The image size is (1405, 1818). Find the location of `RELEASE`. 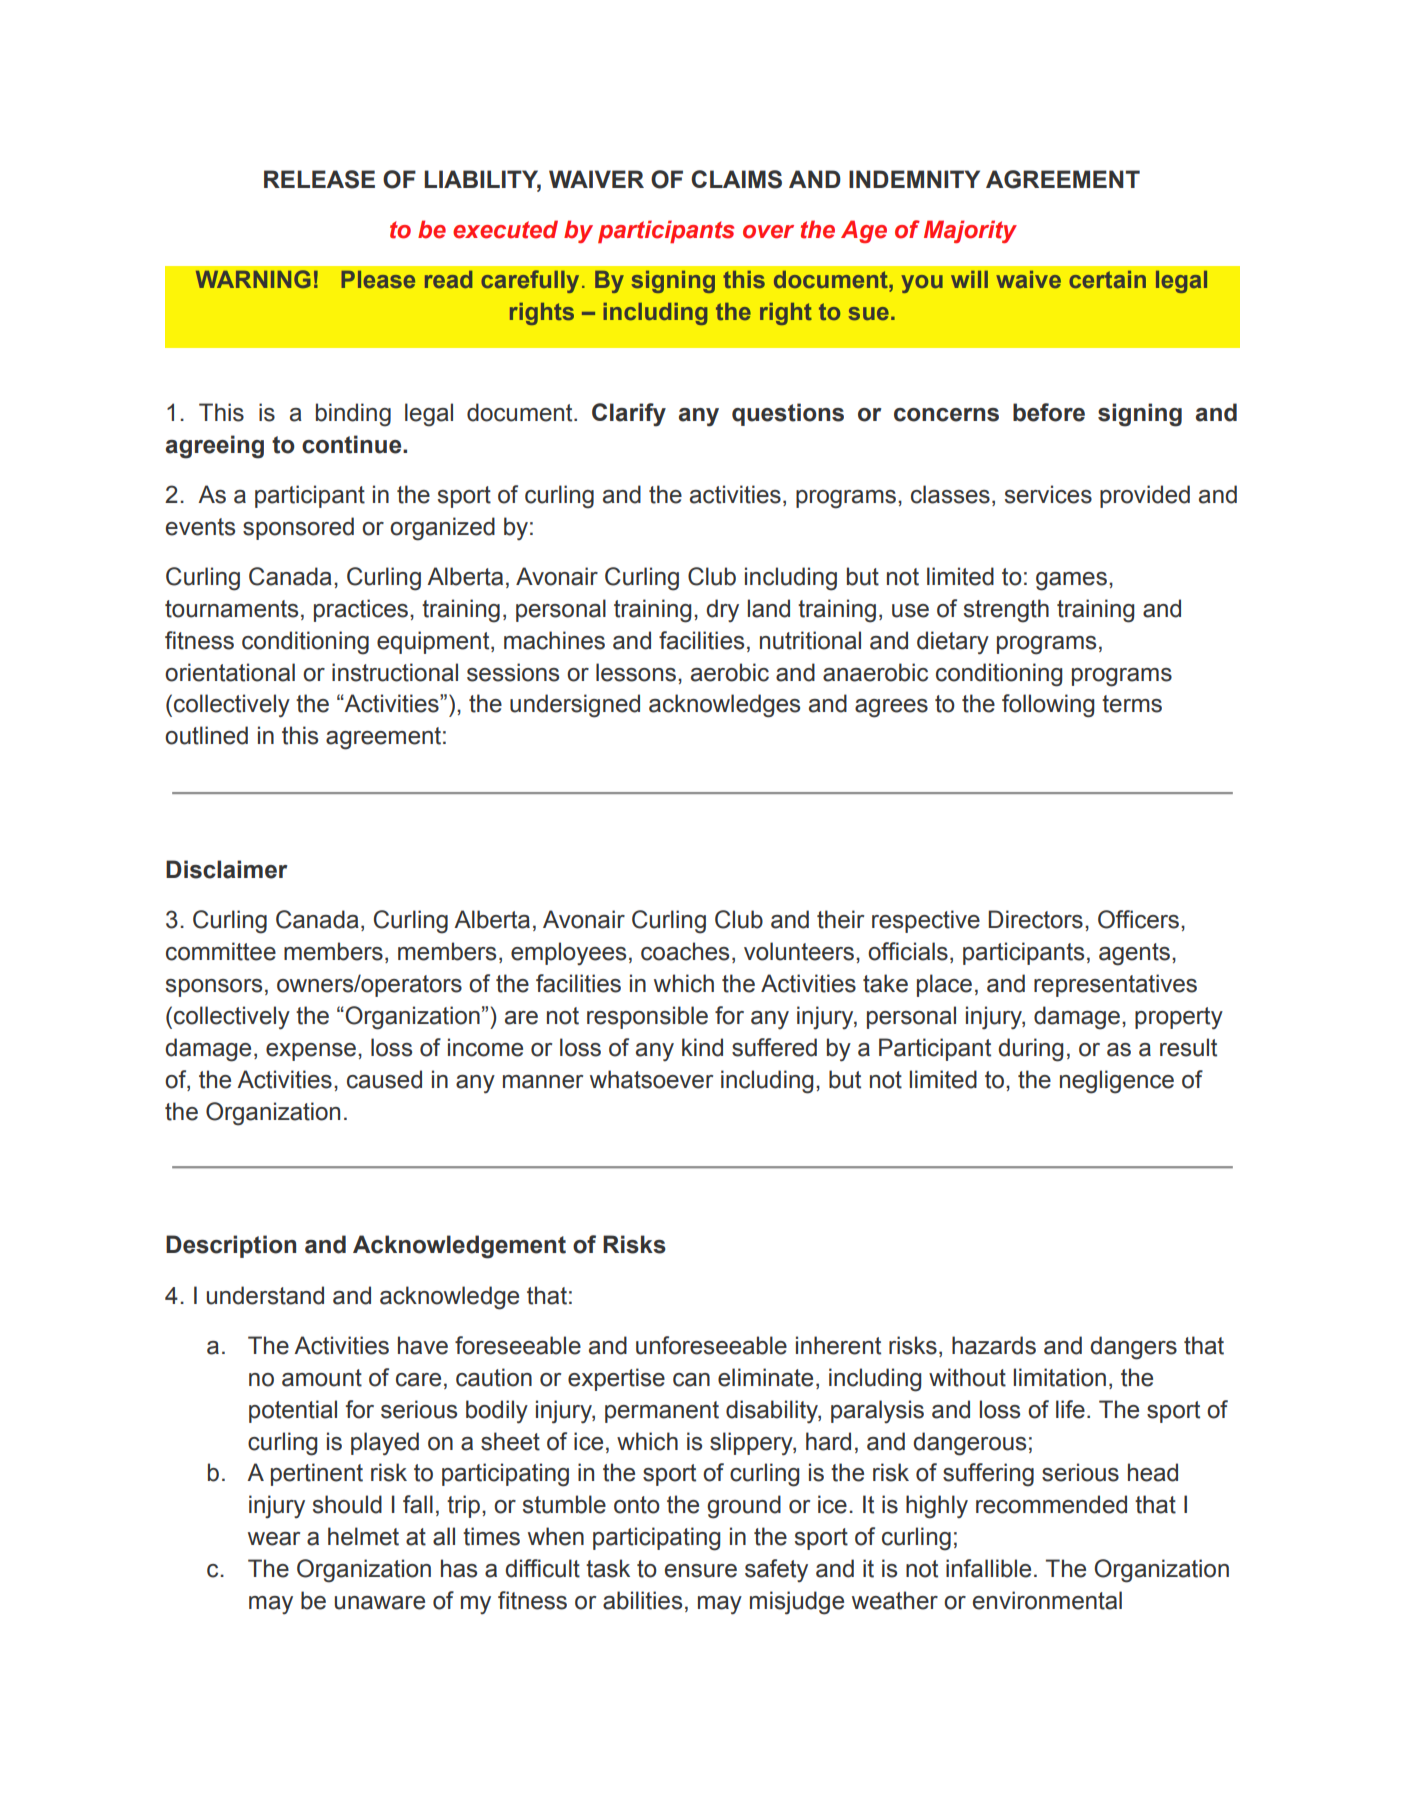

RELEASE is located at coordinates (319, 179).
